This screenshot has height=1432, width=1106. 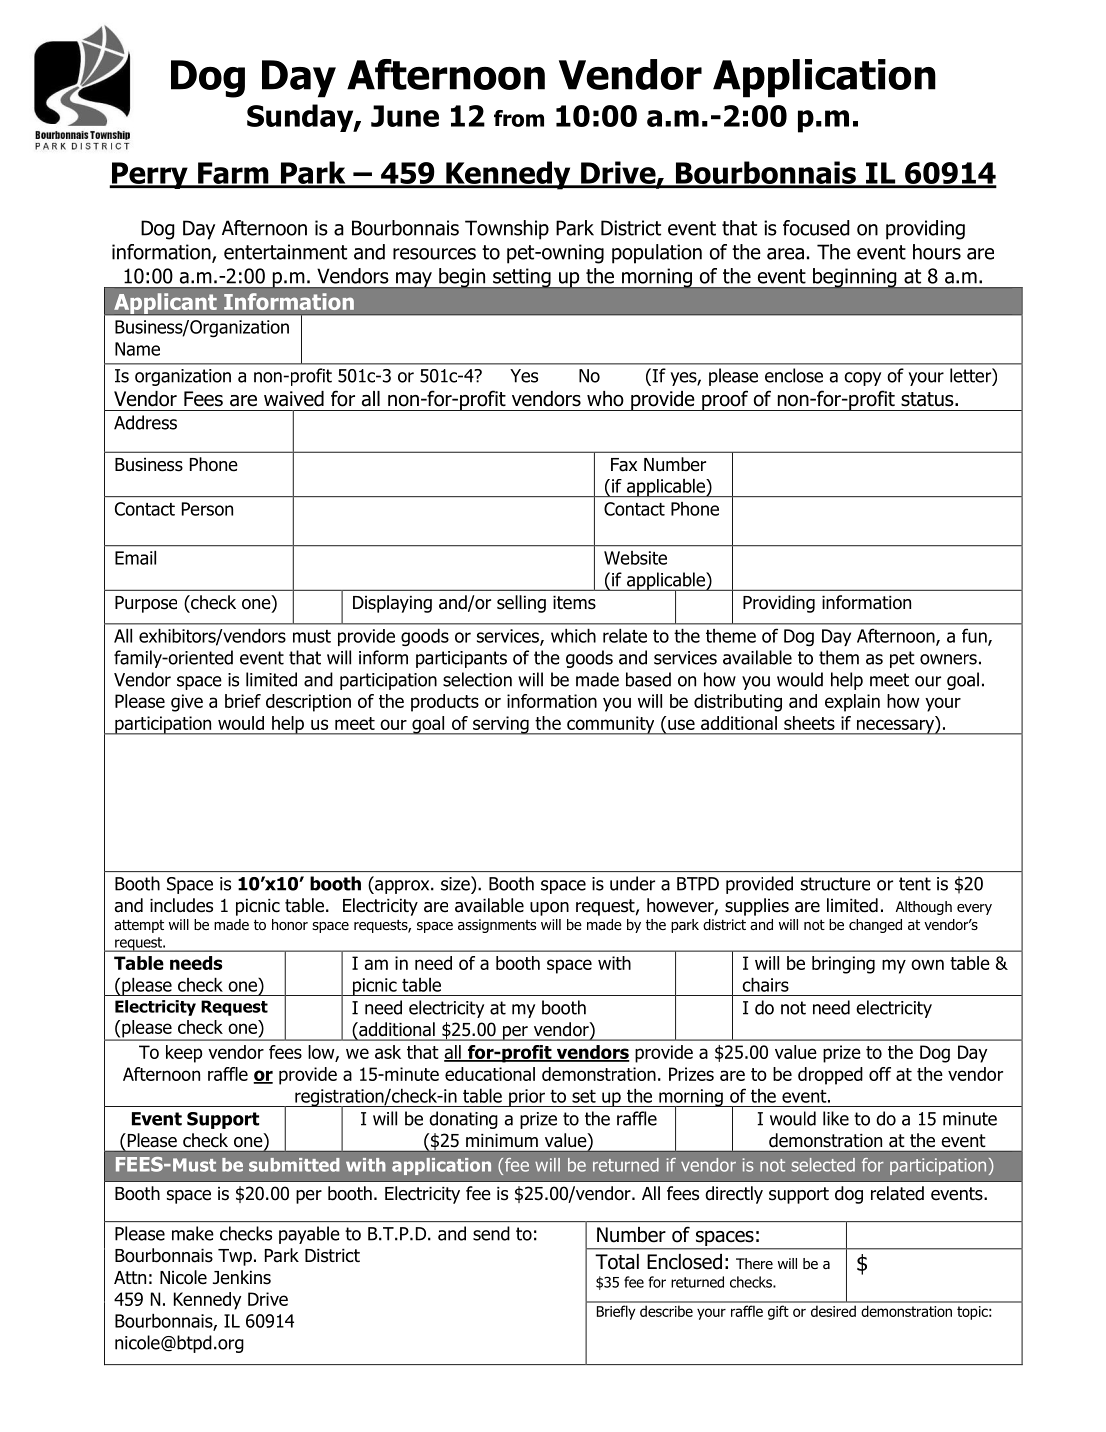 What do you see at coordinates (574, 603) in the screenshot?
I see `items` at bounding box center [574, 603].
